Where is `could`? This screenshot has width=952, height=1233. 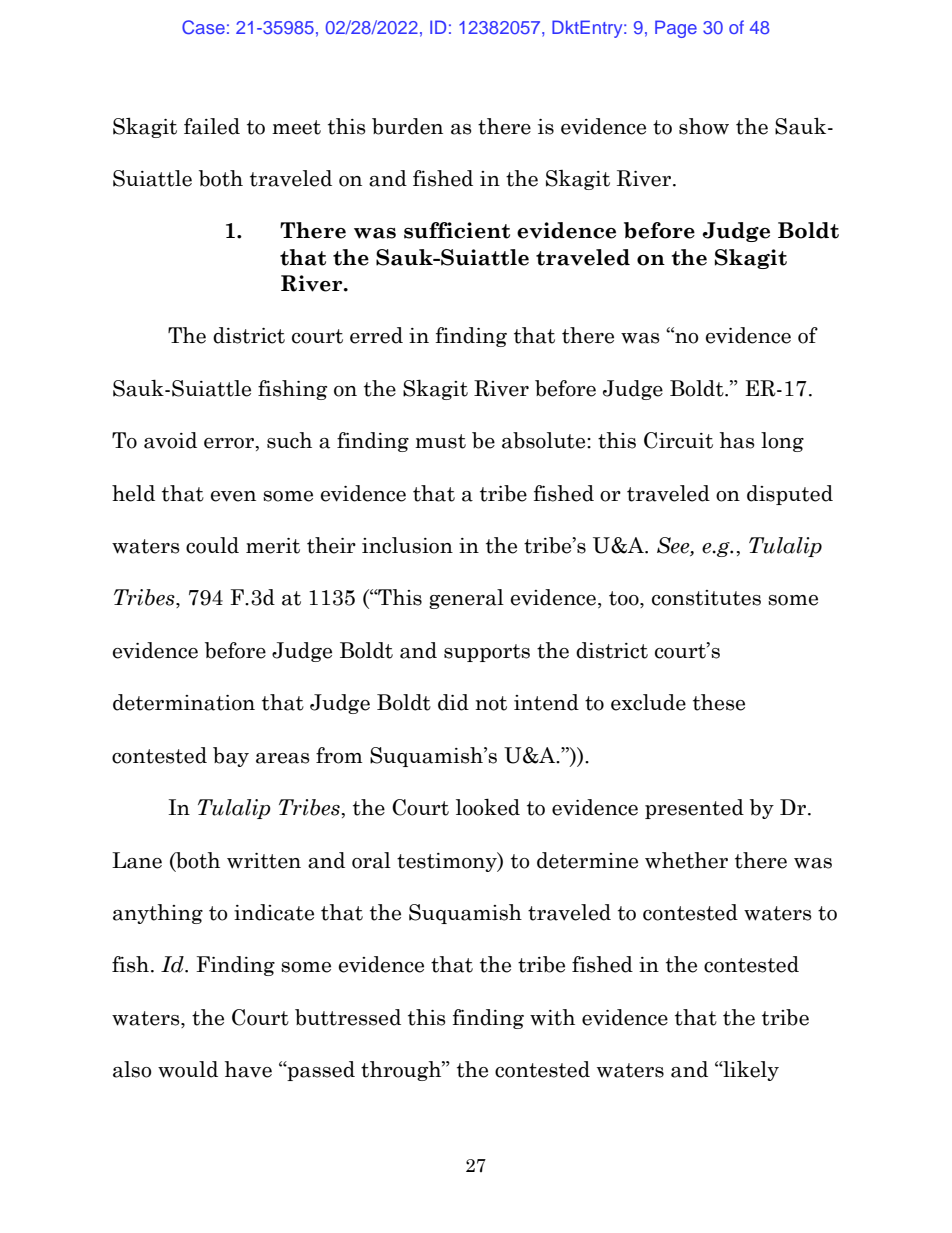 could is located at coordinates (212, 545).
